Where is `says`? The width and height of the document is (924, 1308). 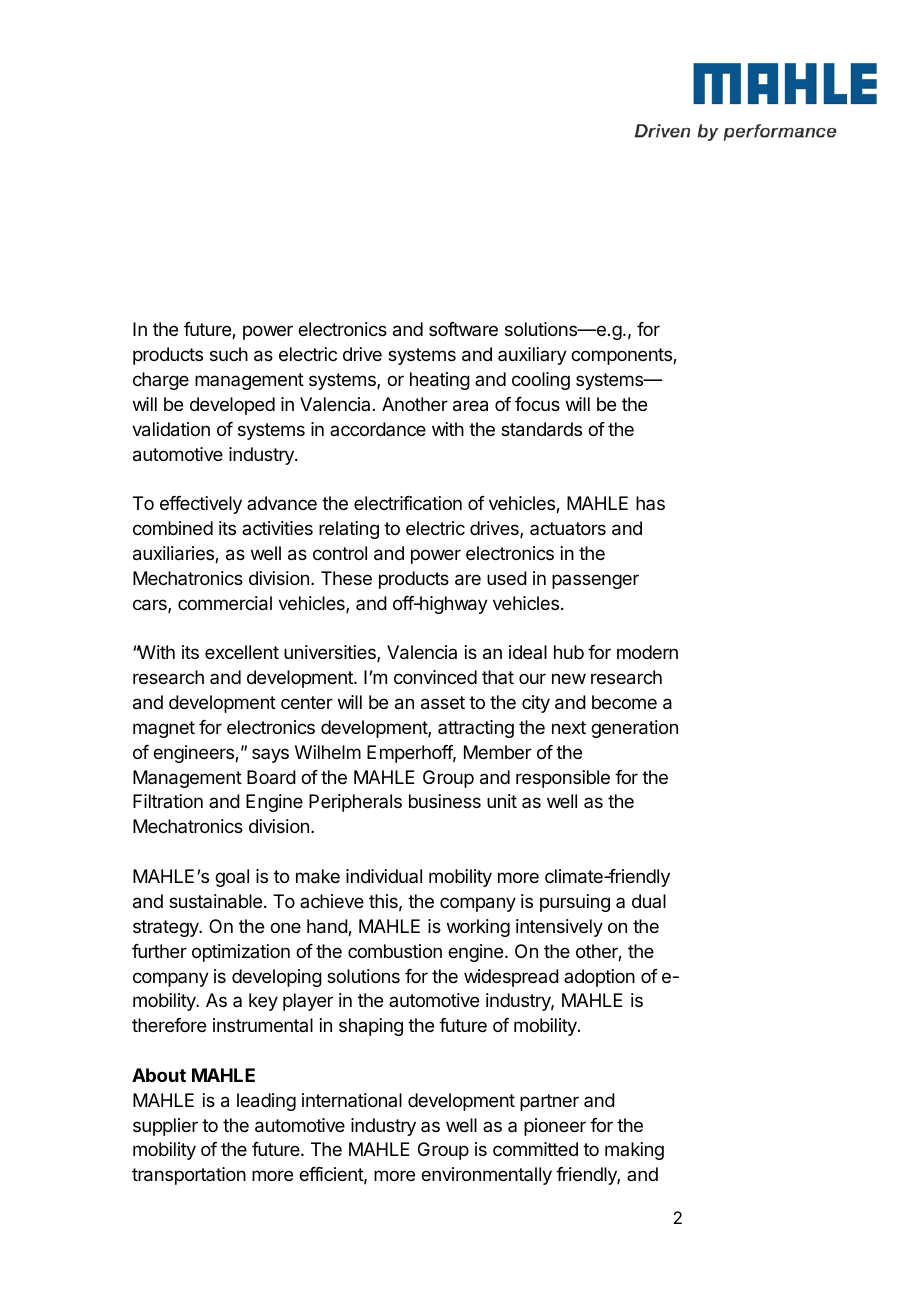
says is located at coordinates (270, 755).
